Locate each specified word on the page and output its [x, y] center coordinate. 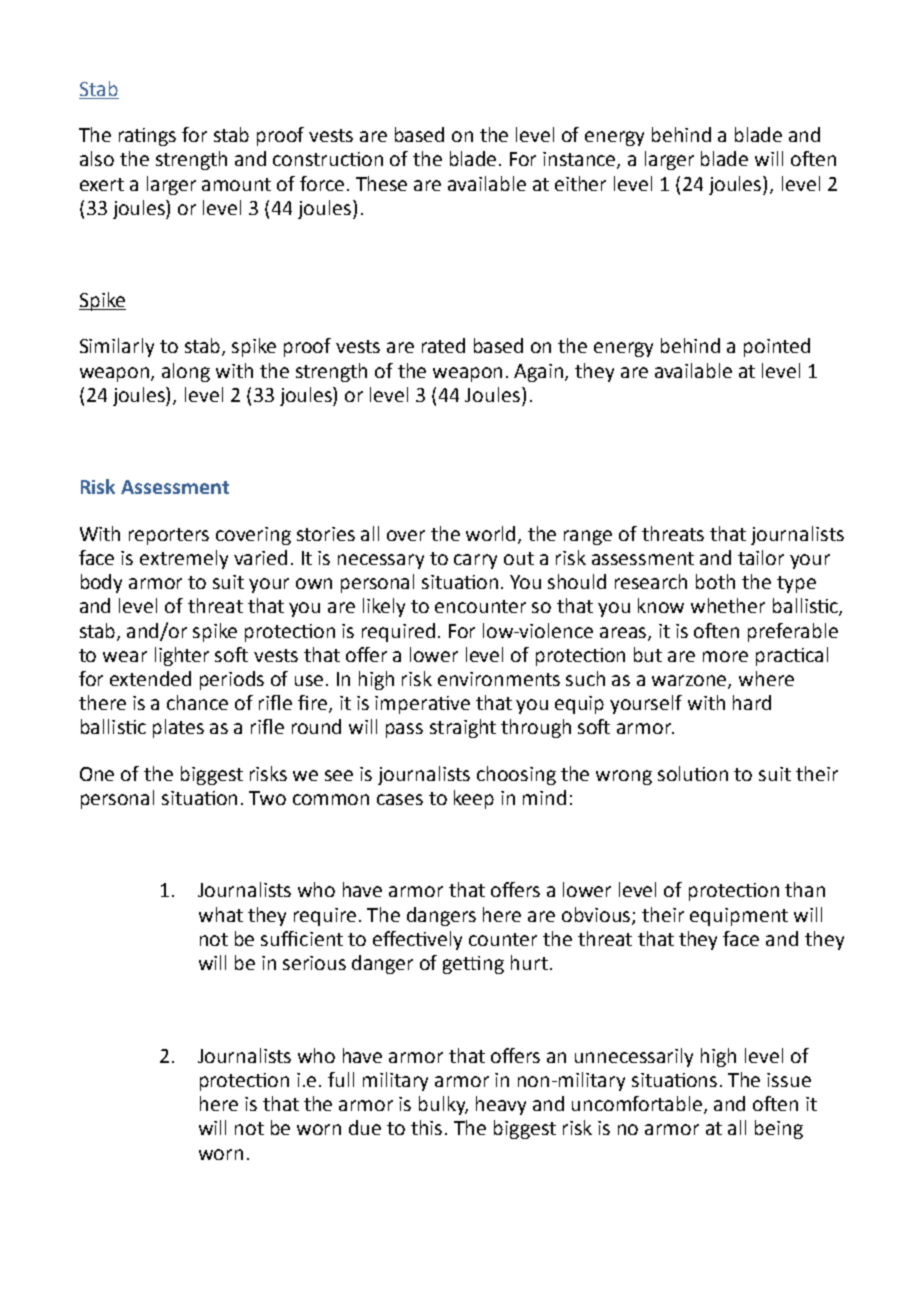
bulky [443, 1105]
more [725, 656]
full [341, 1079]
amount [236, 184]
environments [499, 679]
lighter [182, 656]
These [381, 183]
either [580, 183]
